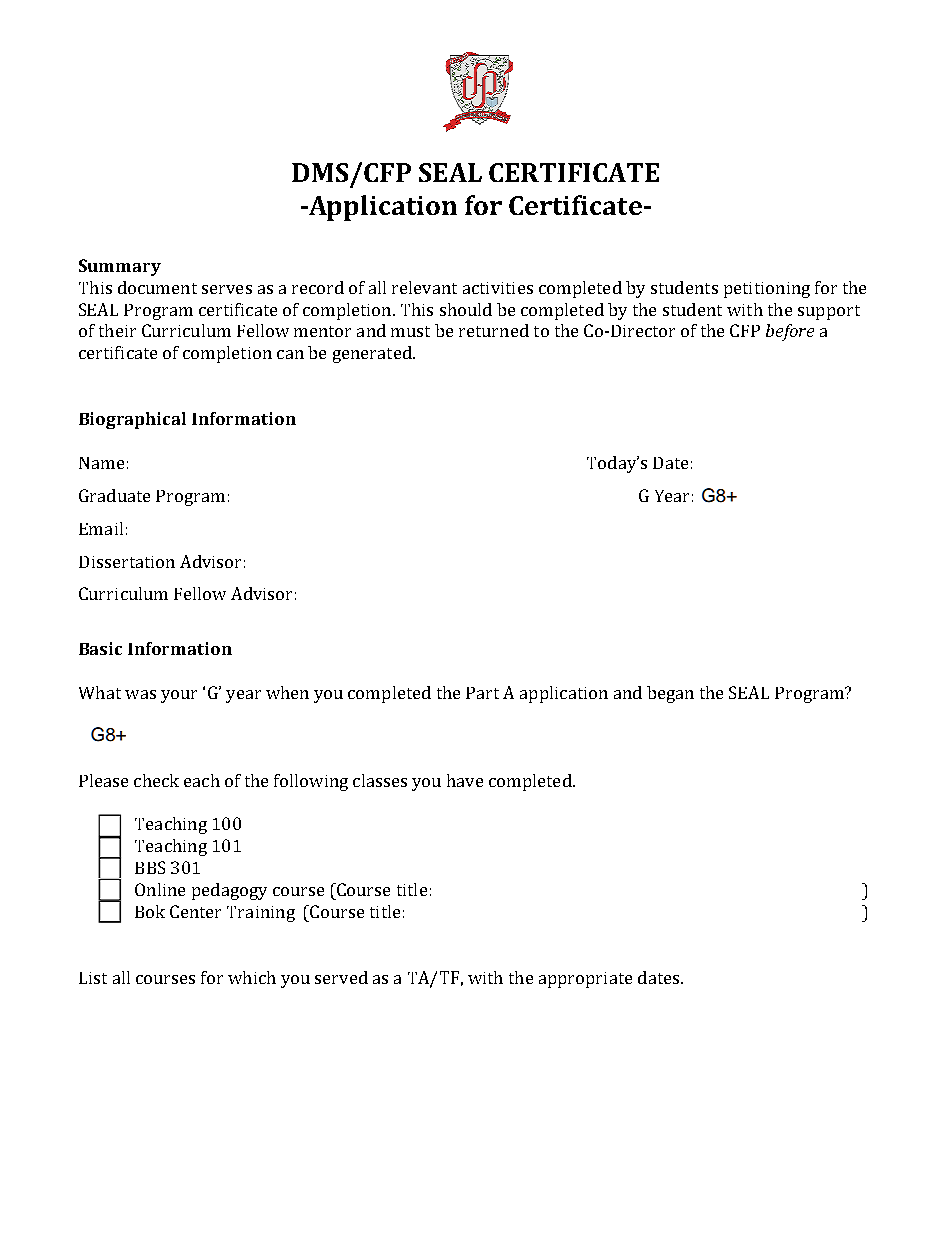  What do you see at coordinates (252, 977) in the screenshot?
I see `which` at bounding box center [252, 977].
